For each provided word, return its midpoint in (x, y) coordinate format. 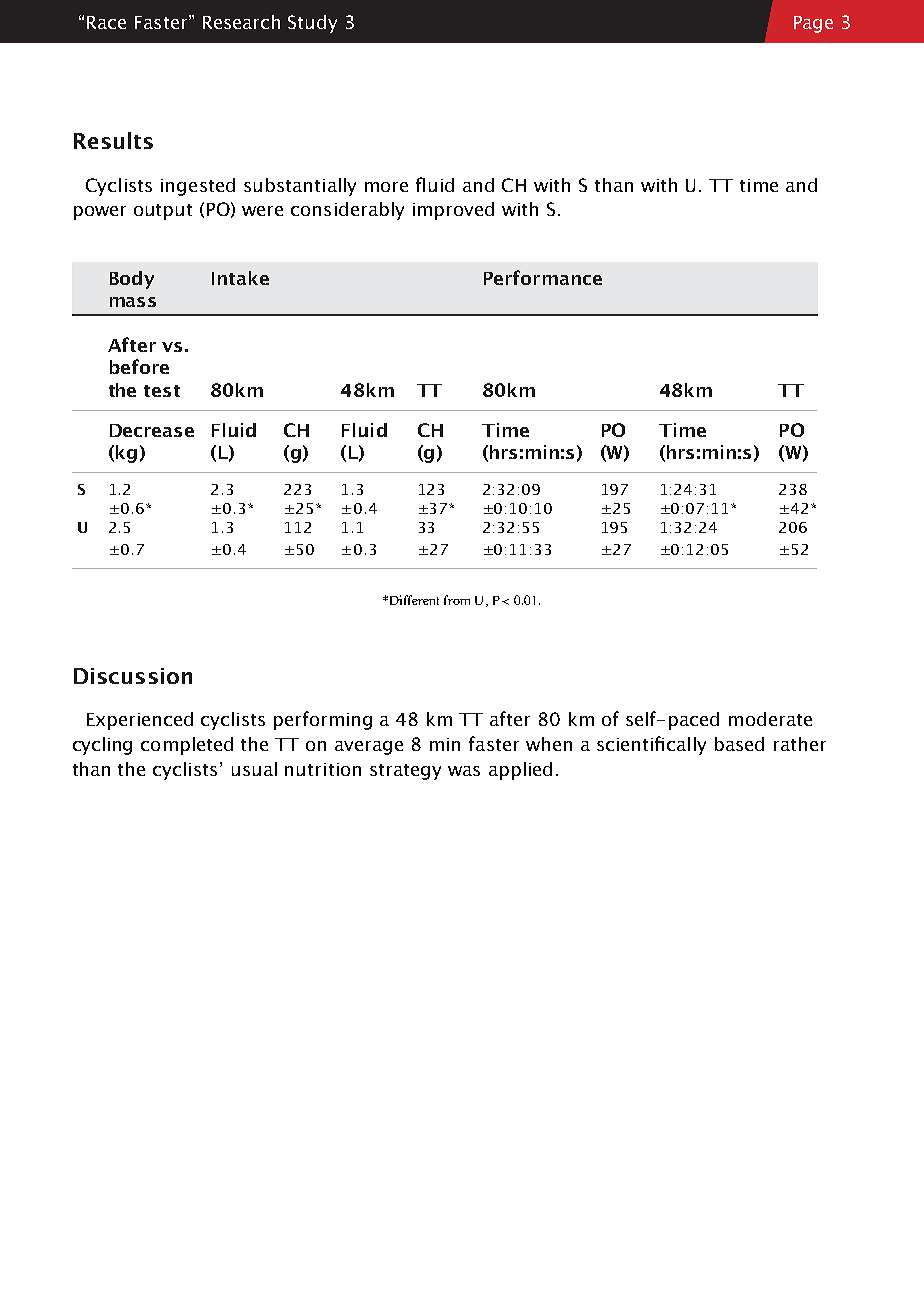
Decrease (152, 430)
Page (813, 24)
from (457, 600)
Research (241, 22)
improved (453, 211)
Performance (543, 277)
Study (312, 24)
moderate (770, 719)
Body (132, 280)
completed (187, 746)
